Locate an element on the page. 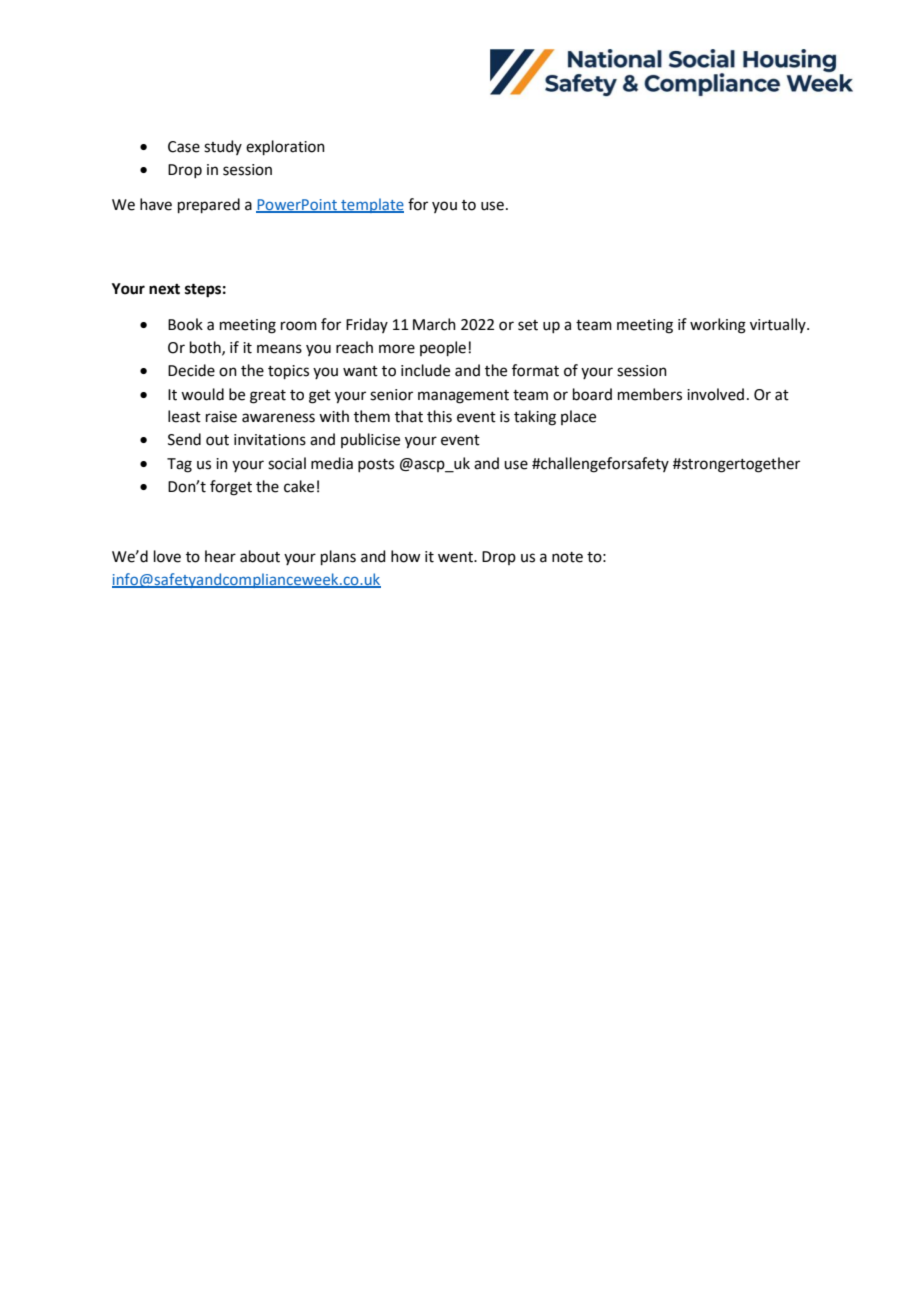 This page has height=1308, width=924. exploration is located at coordinates (285, 147).
